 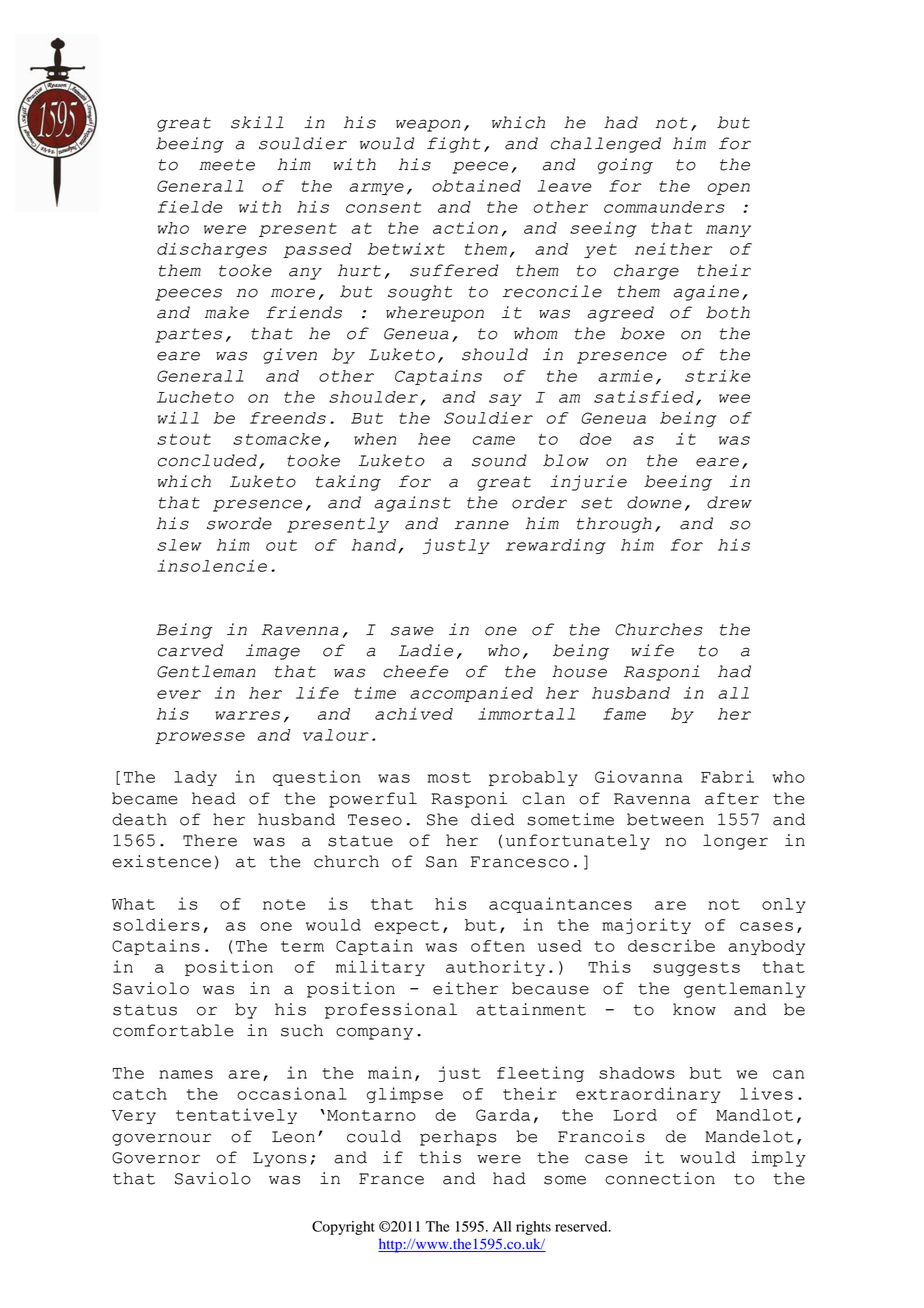 I want to click on Governor, so click(x=156, y=1158).
